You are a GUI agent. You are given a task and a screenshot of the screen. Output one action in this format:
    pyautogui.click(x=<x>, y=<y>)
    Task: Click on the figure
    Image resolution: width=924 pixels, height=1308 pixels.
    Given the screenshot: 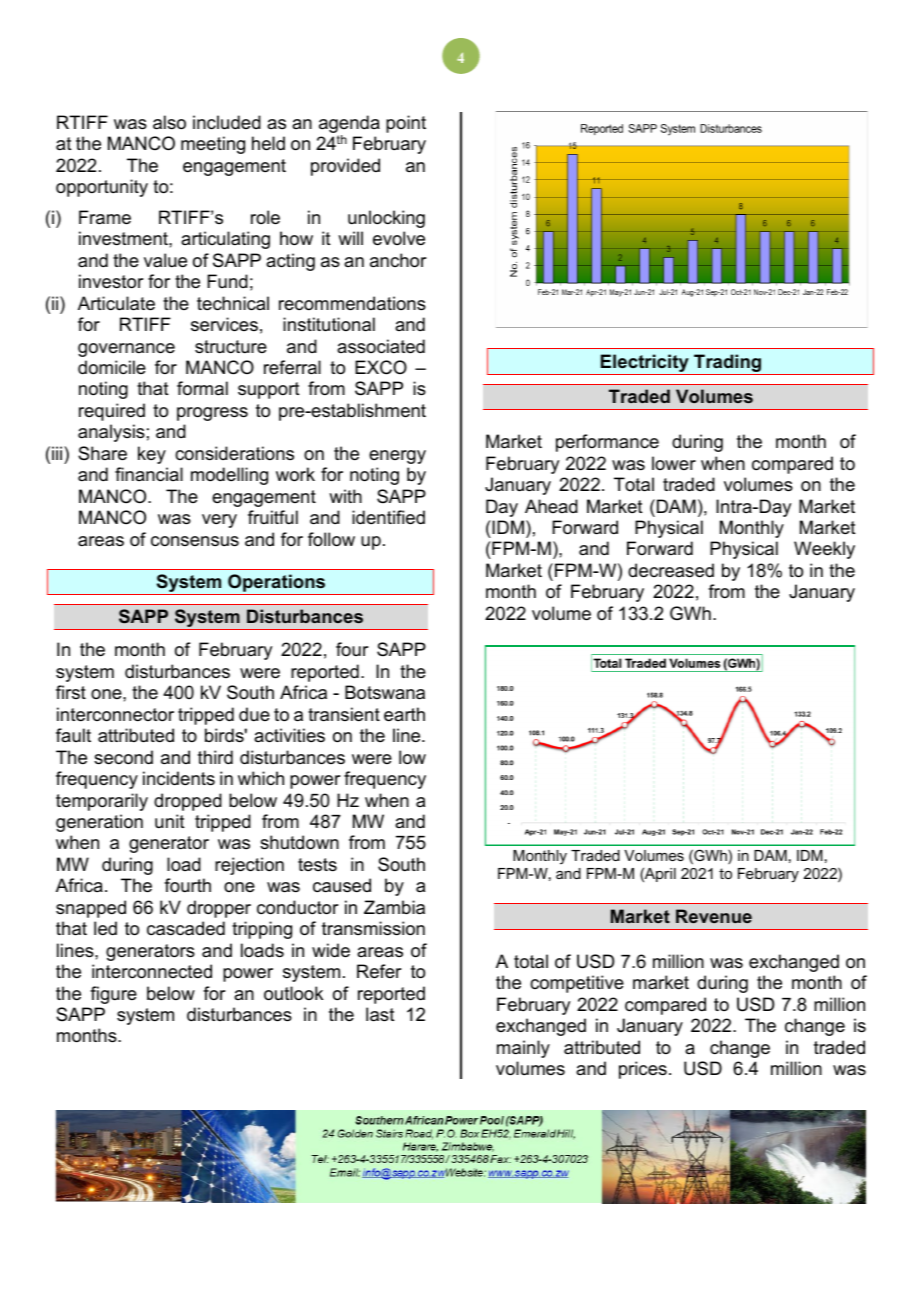 What is the action you would take?
    pyautogui.click(x=113, y=995)
